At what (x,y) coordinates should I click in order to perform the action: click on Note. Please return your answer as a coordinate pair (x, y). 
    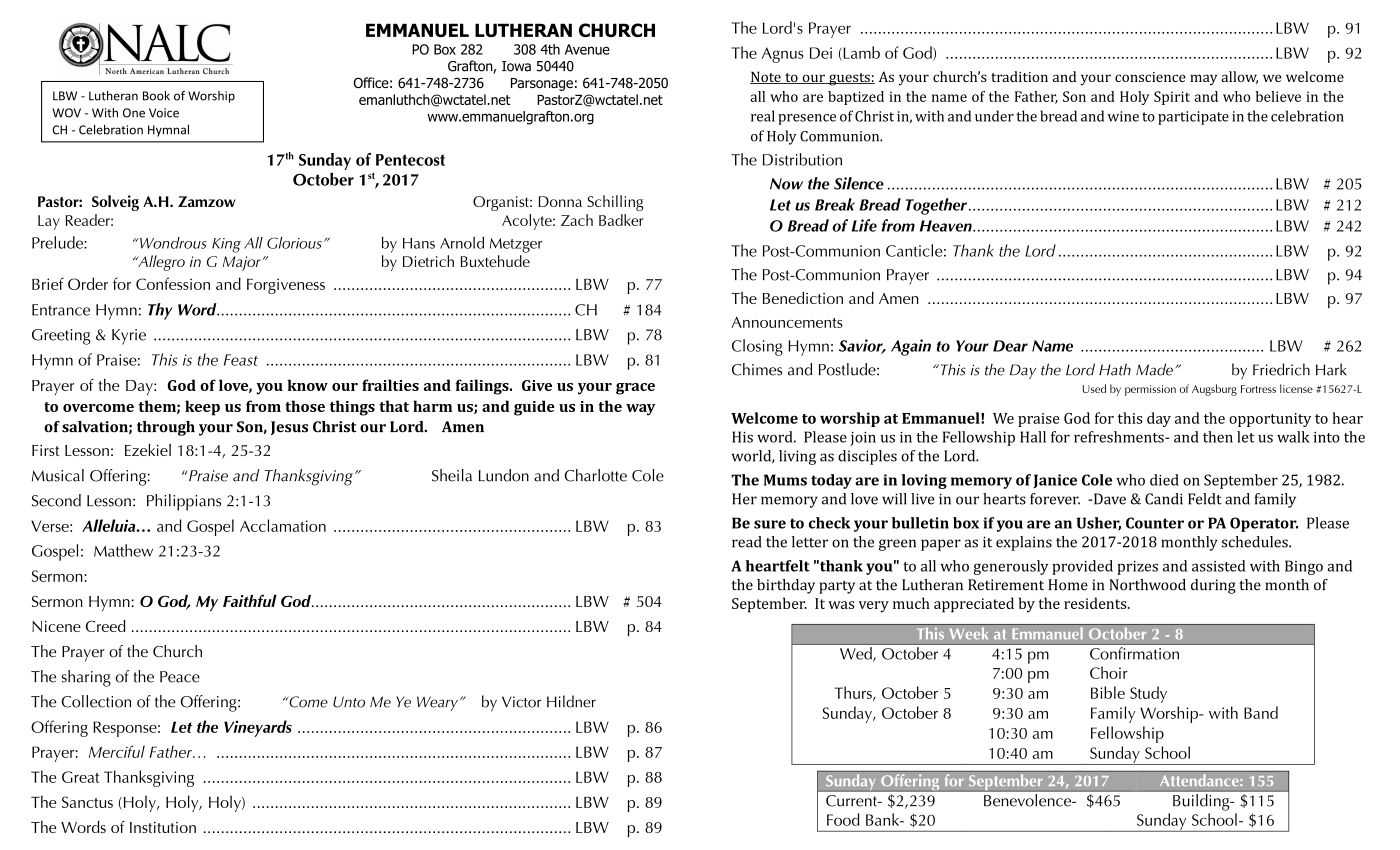
    Looking at the image, I should click on (766, 77).
